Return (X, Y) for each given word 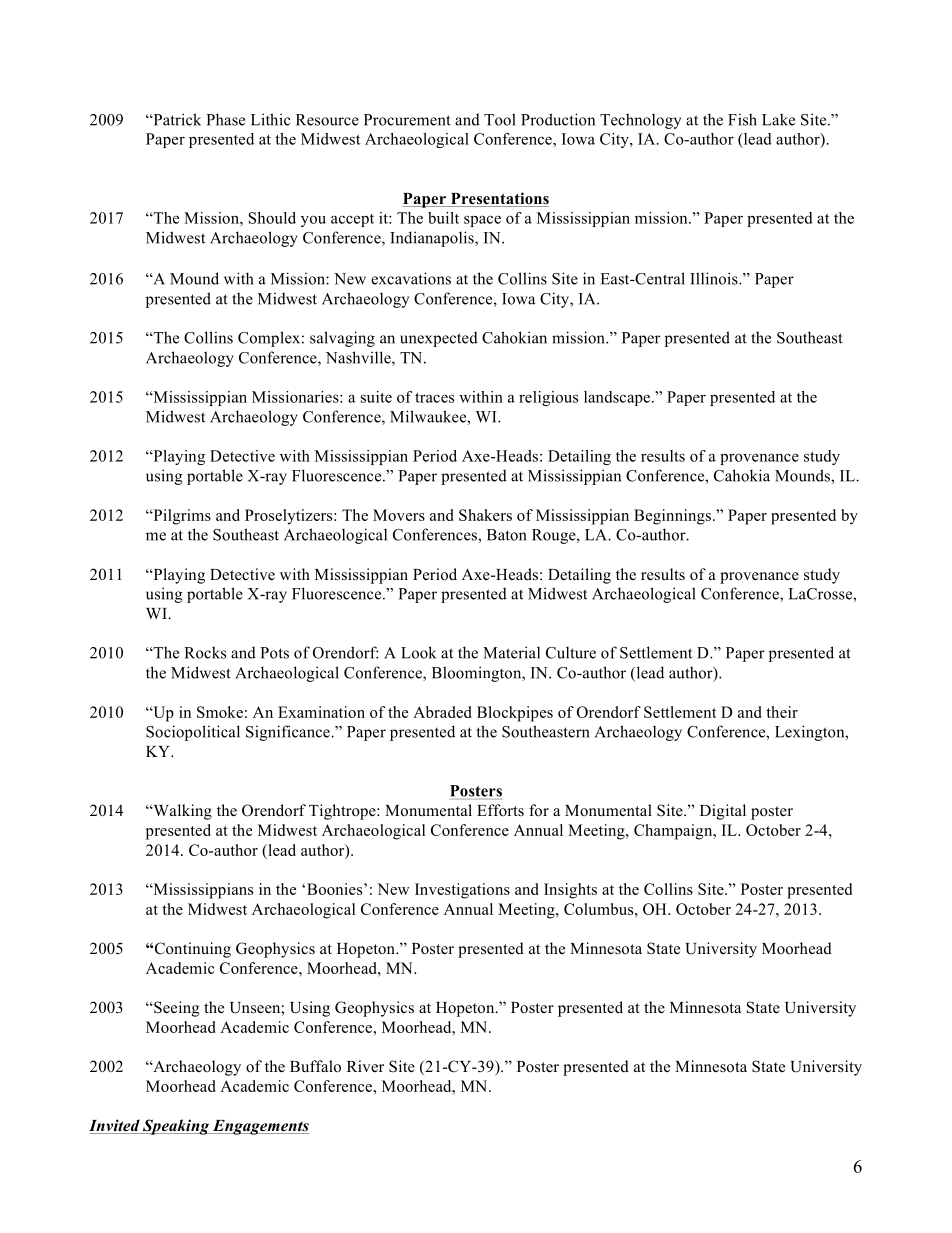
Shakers (485, 515)
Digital (723, 812)
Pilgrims (181, 517)
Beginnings (674, 517)
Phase (225, 119)
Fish (742, 119)
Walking (181, 812)
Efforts (500, 810)
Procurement (407, 120)
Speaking (176, 1127)
